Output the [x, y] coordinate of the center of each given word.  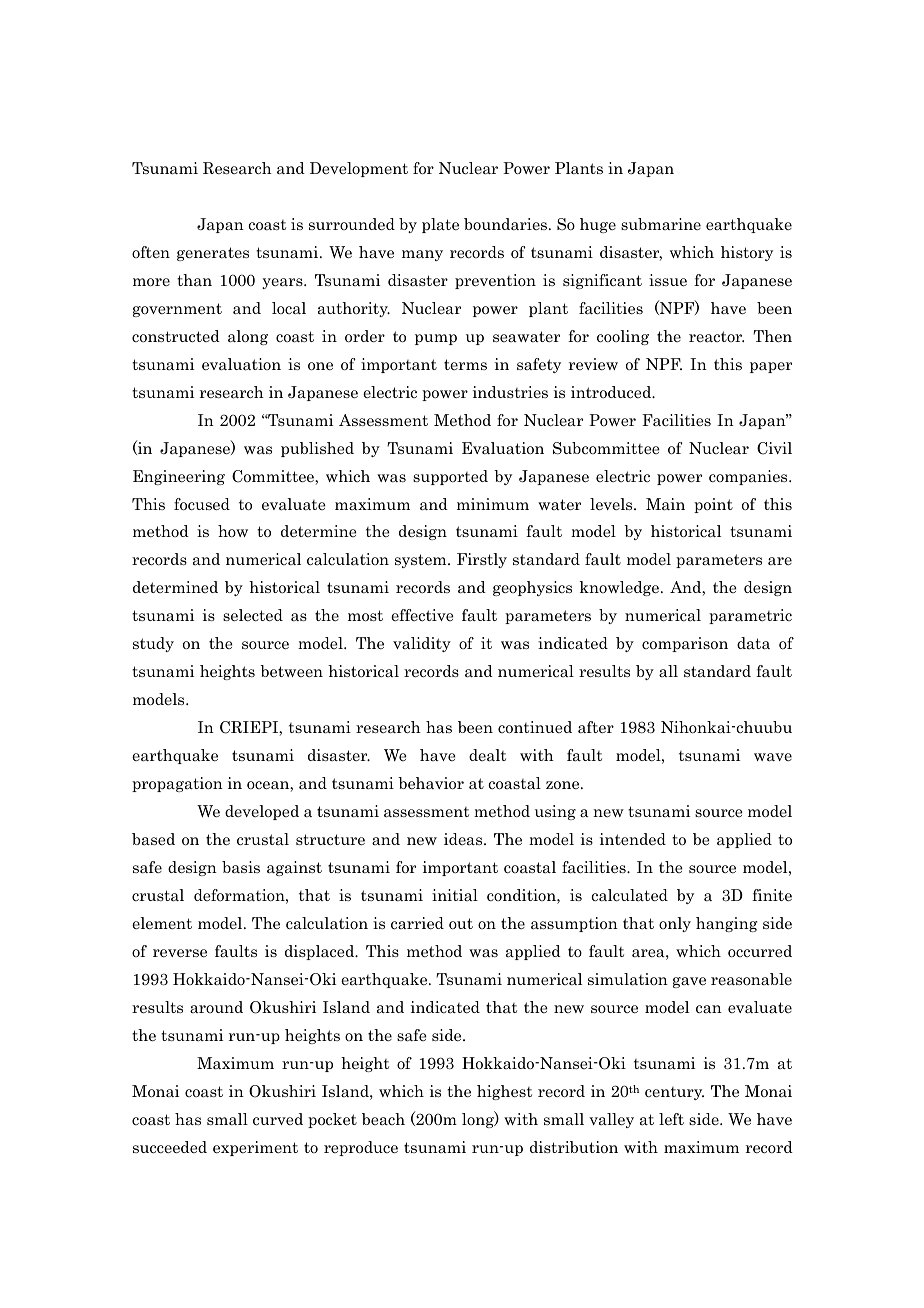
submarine [661, 224]
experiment [255, 1148]
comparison [685, 644]
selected [253, 615]
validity [422, 644]
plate [440, 225]
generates [213, 254]
